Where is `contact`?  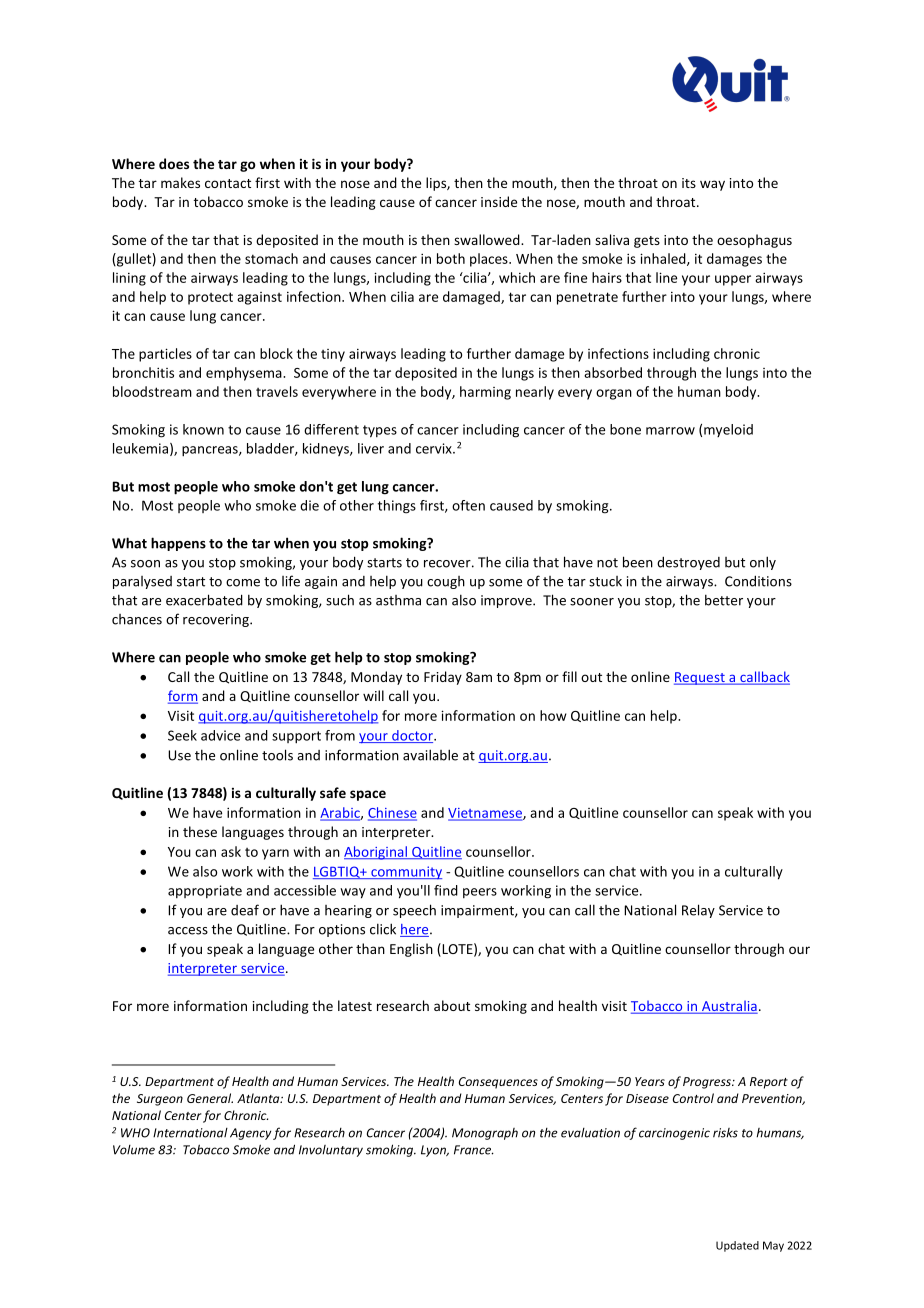 contact is located at coordinates (228, 183).
